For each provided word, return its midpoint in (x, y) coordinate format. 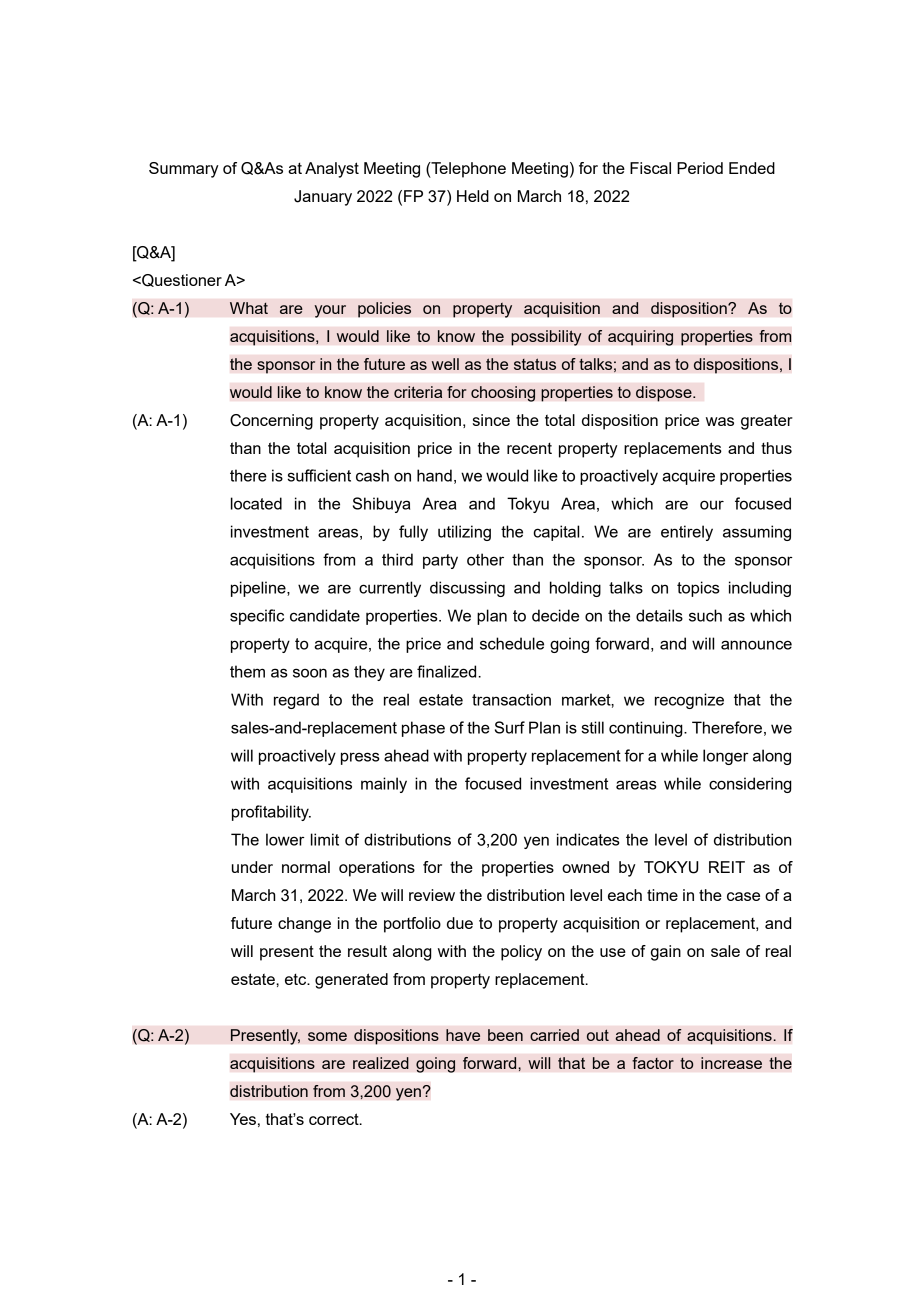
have (463, 1035)
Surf (510, 727)
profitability (271, 813)
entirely (687, 533)
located (256, 503)
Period (700, 168)
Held (473, 196)
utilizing (464, 533)
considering (750, 785)
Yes (243, 1119)
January (323, 198)
